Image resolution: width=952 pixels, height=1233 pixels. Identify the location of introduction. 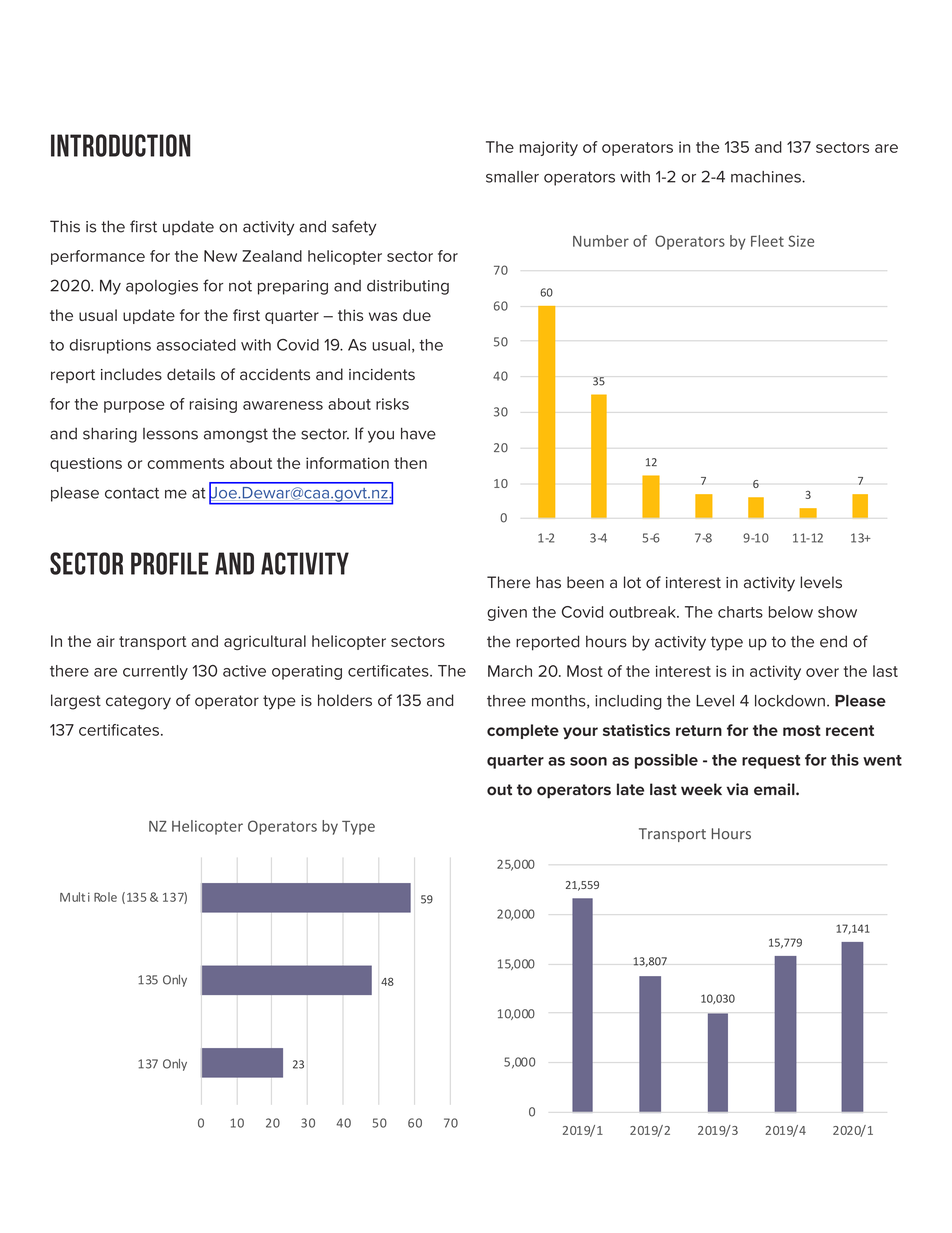
(121, 145).
